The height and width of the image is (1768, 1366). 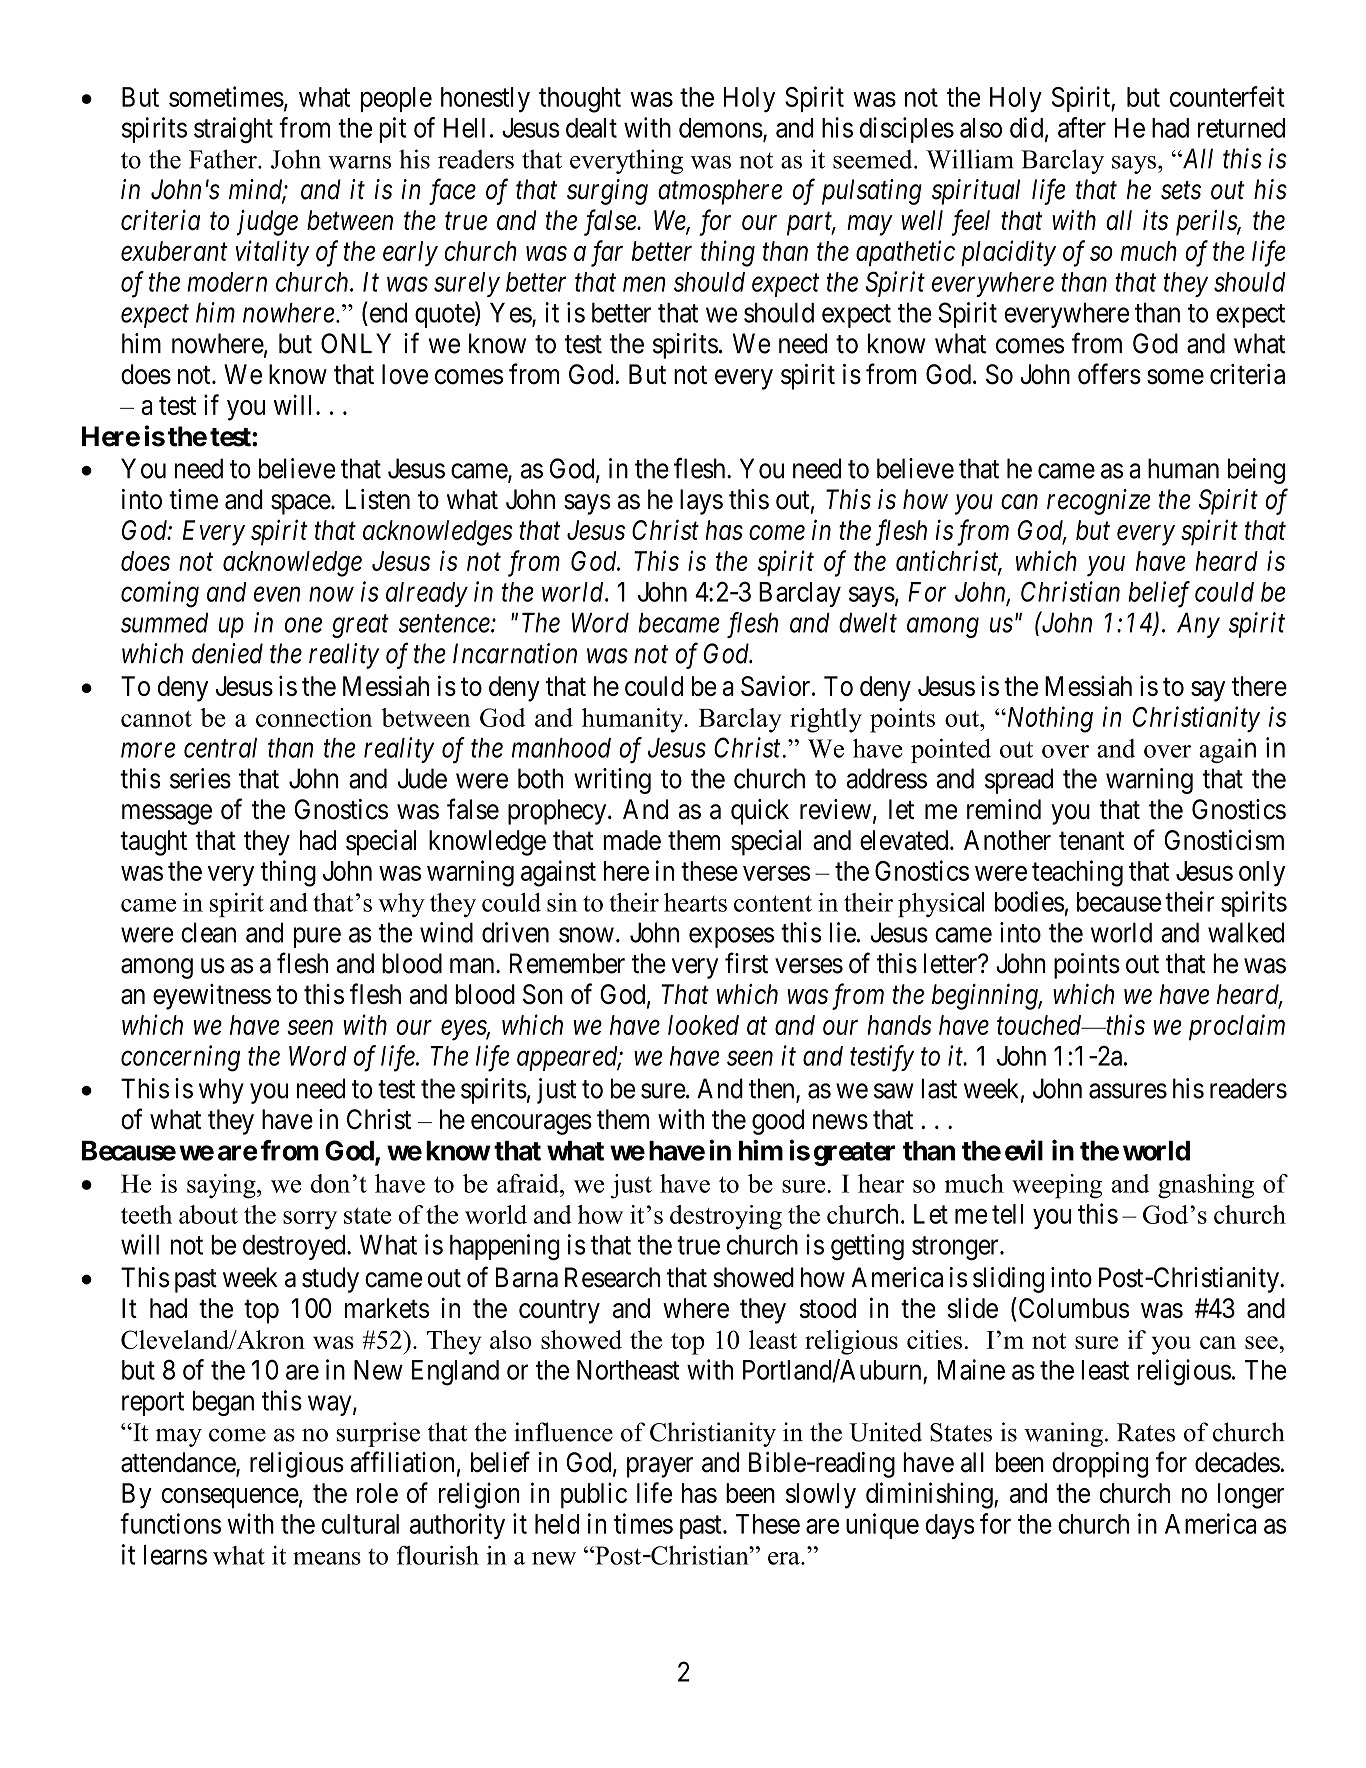 I want to click on dropping, so click(x=1101, y=1465).
